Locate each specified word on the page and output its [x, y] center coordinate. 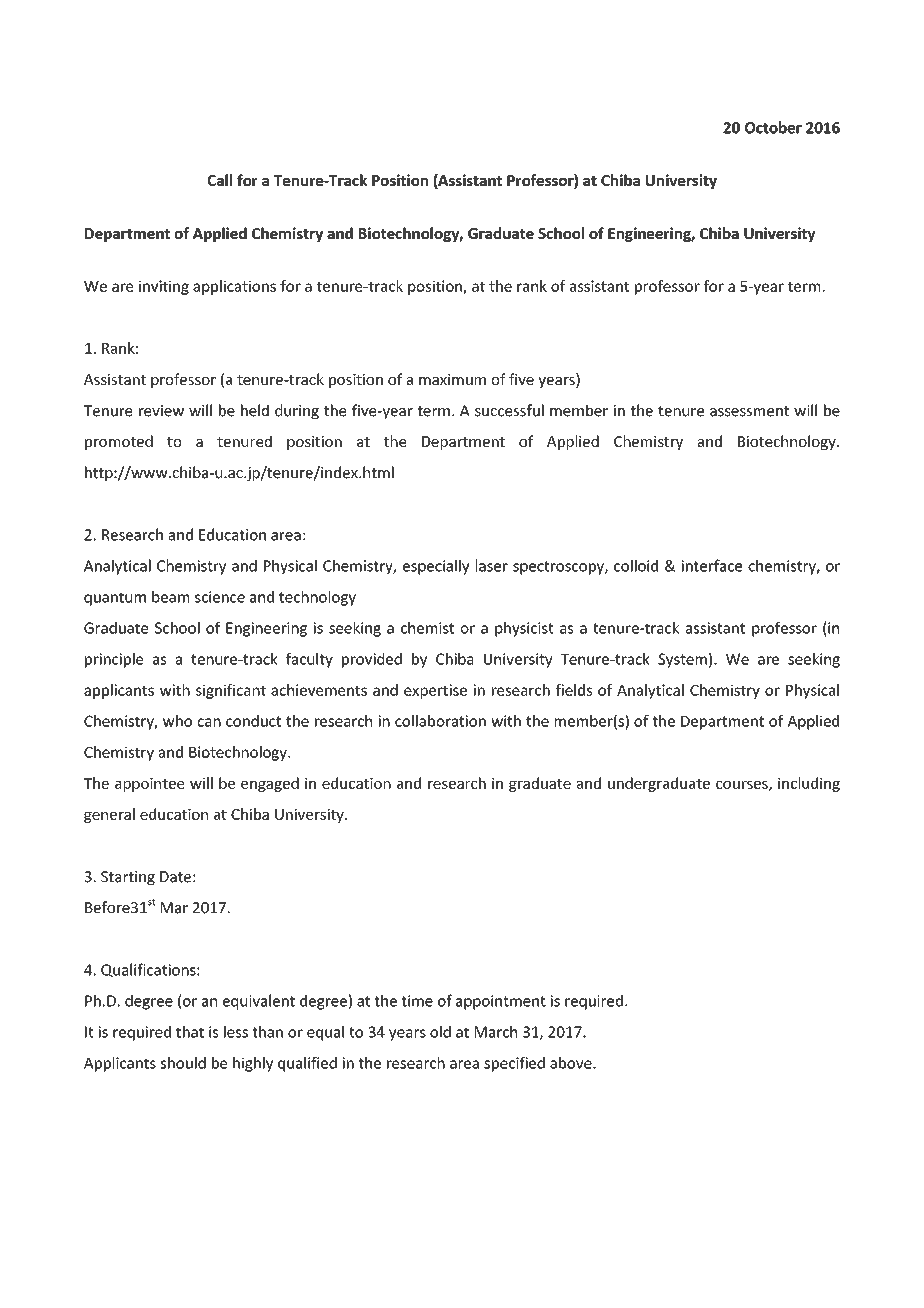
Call [220, 180]
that [190, 1032]
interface [712, 565]
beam [170, 597]
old [440, 1032]
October [773, 127]
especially [436, 567]
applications [234, 287]
